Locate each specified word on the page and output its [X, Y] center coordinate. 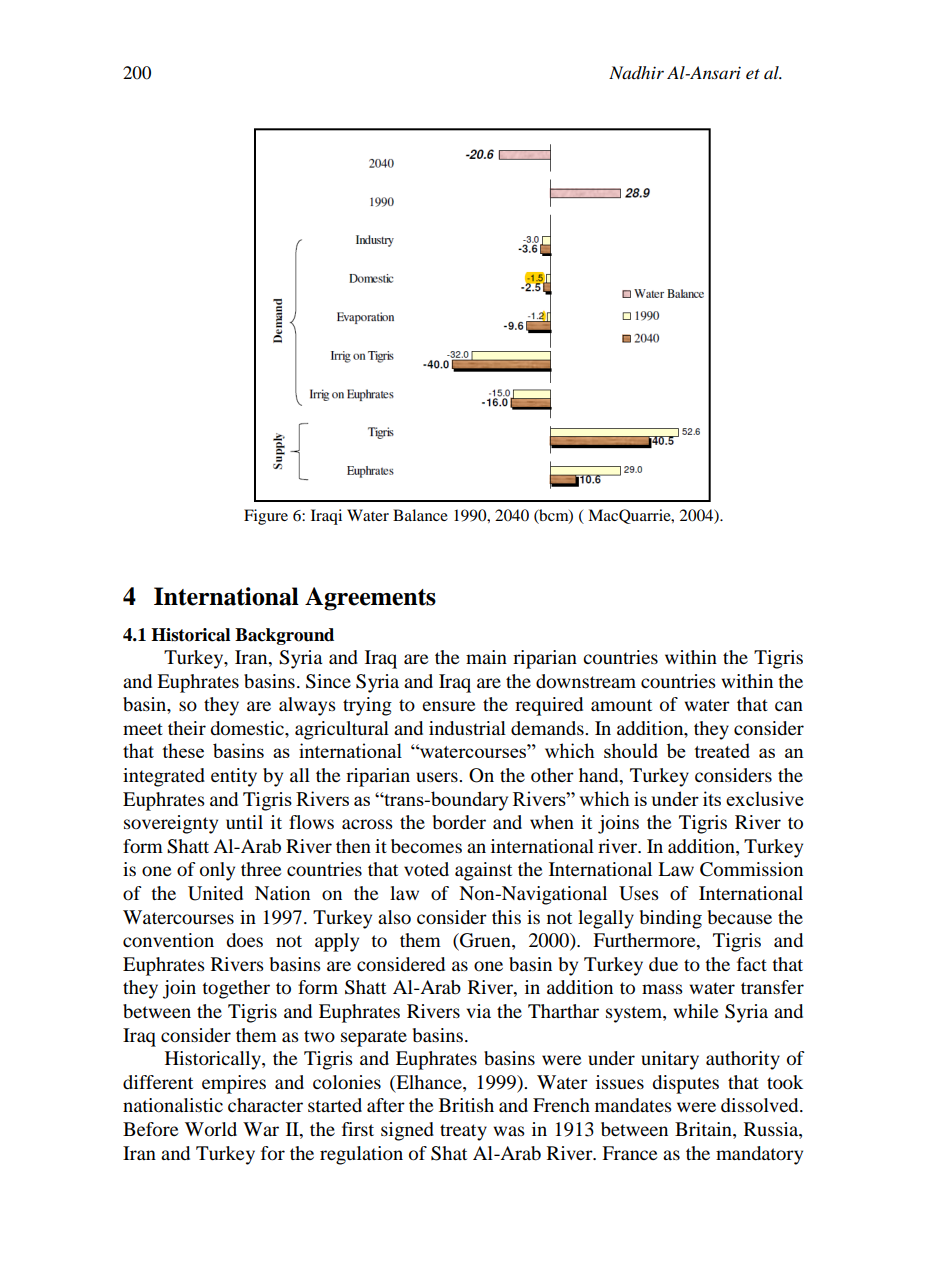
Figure [266, 517]
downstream [586, 681]
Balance [420, 515]
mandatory [759, 1155]
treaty [463, 1132]
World [211, 1129]
